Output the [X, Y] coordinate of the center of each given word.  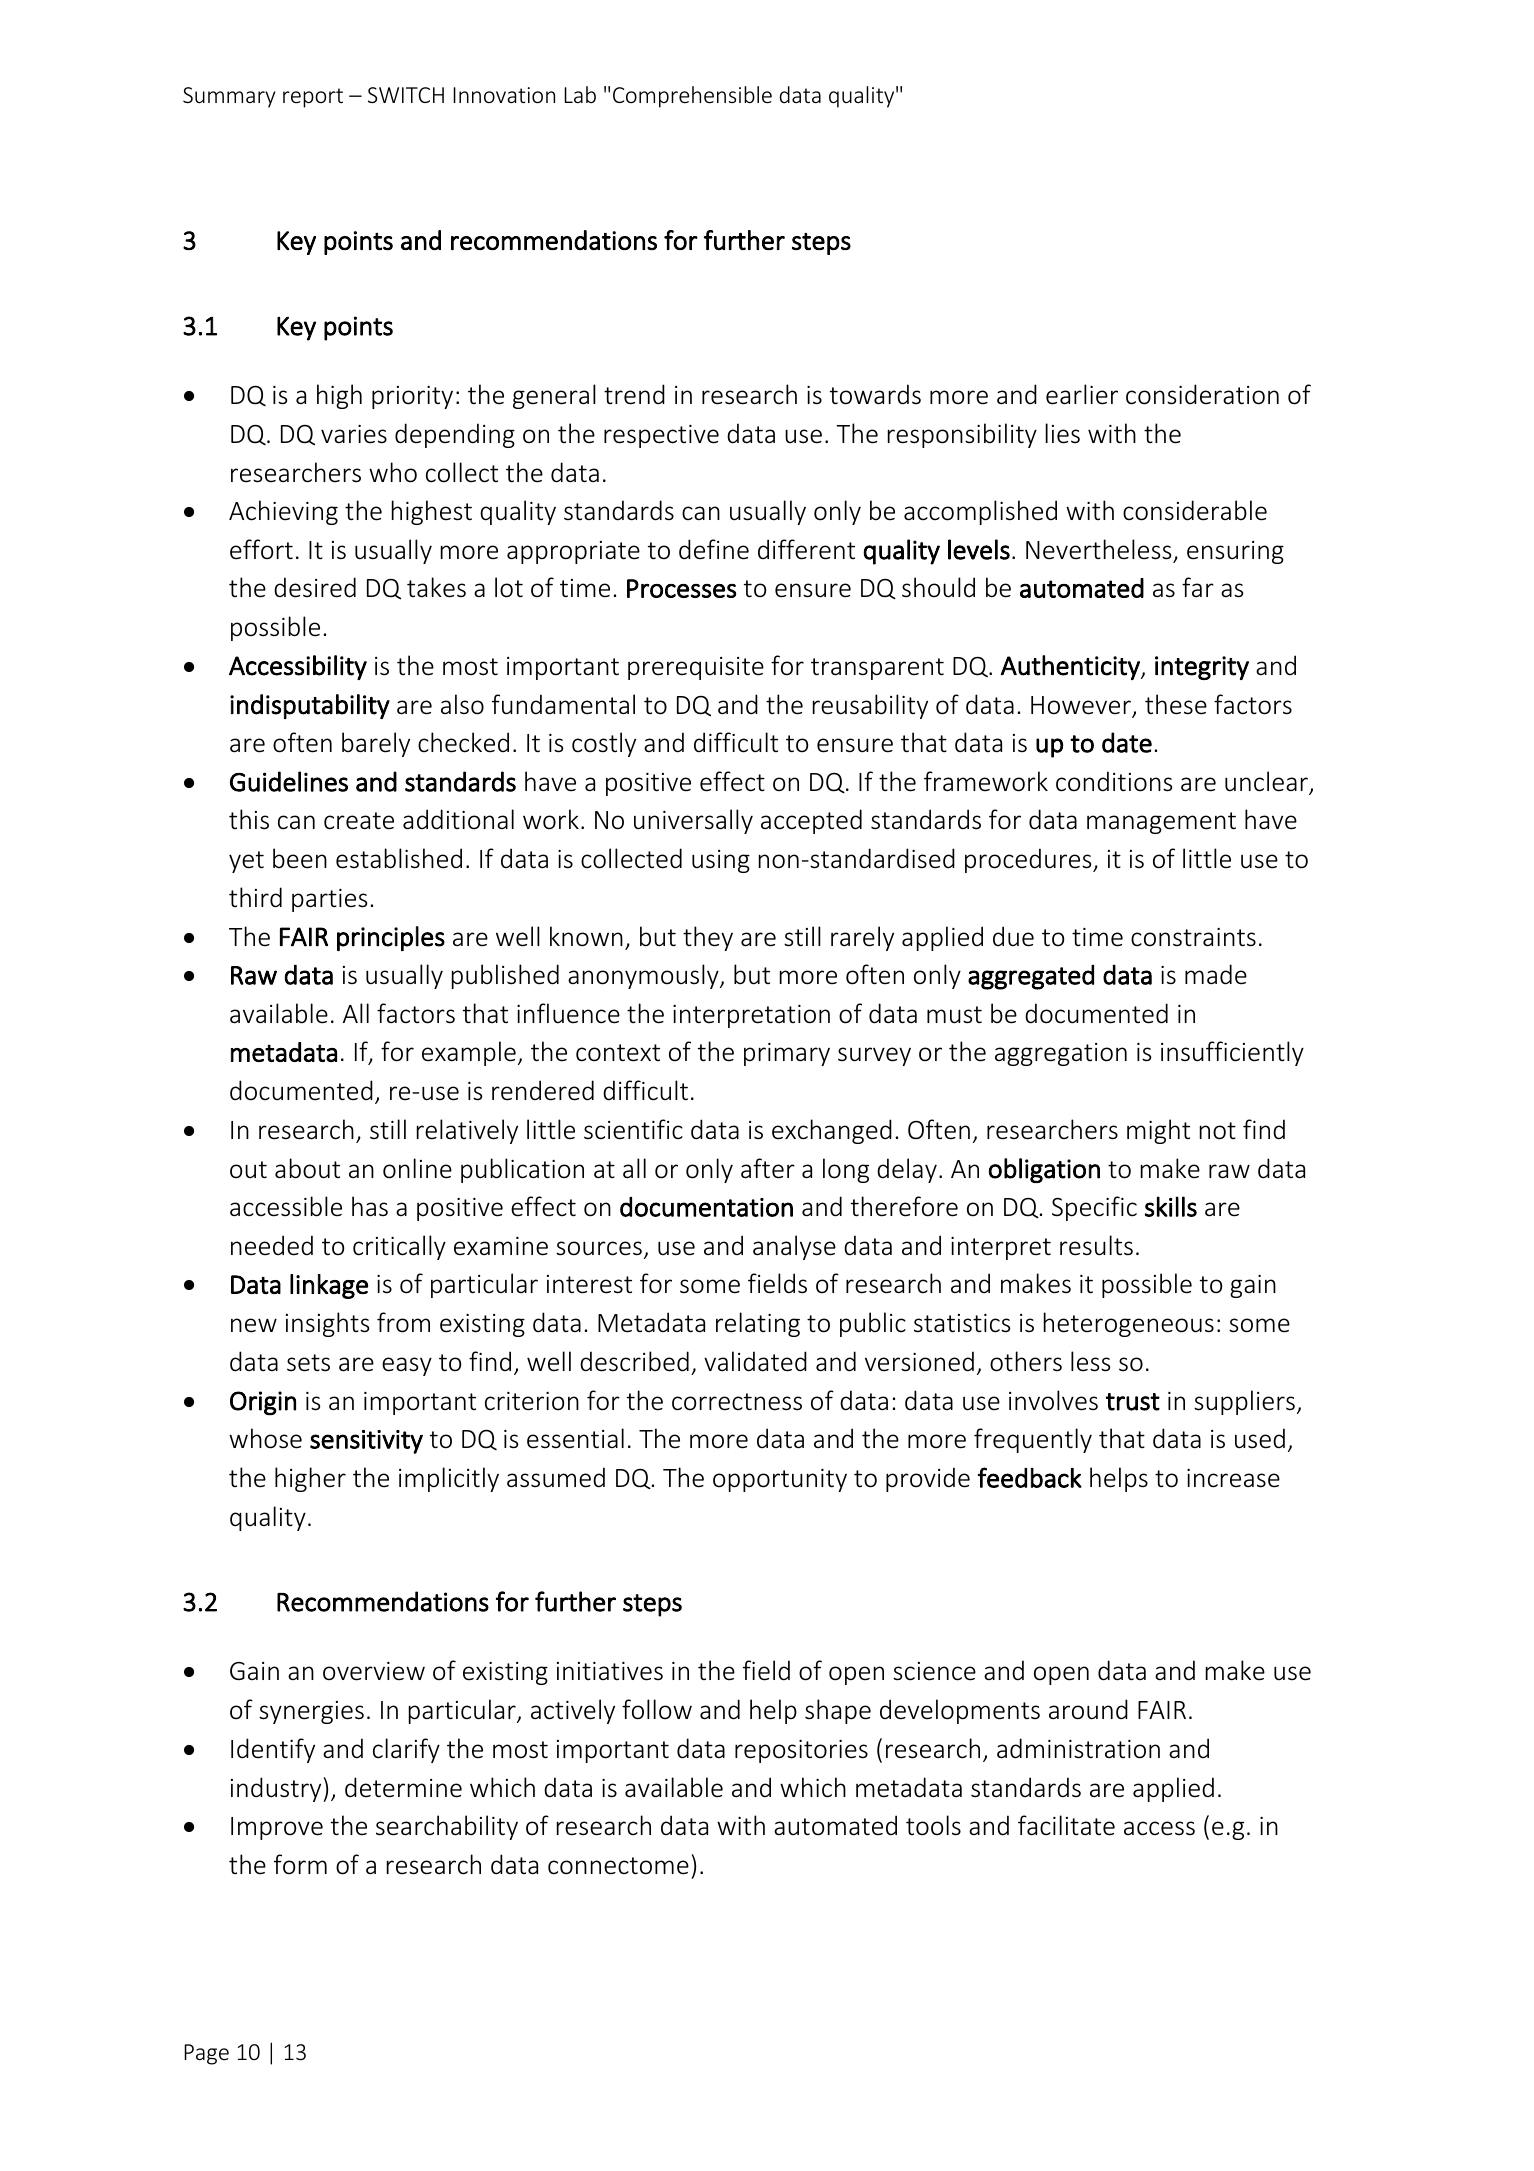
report [313, 98]
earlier [1082, 394]
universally [693, 821]
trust [1133, 1402]
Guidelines [289, 781]
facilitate [1066, 1825]
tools [933, 1825]
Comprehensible [692, 97]
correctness [737, 1402]
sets [308, 1363]
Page [206, 2054]
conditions [1114, 781]
